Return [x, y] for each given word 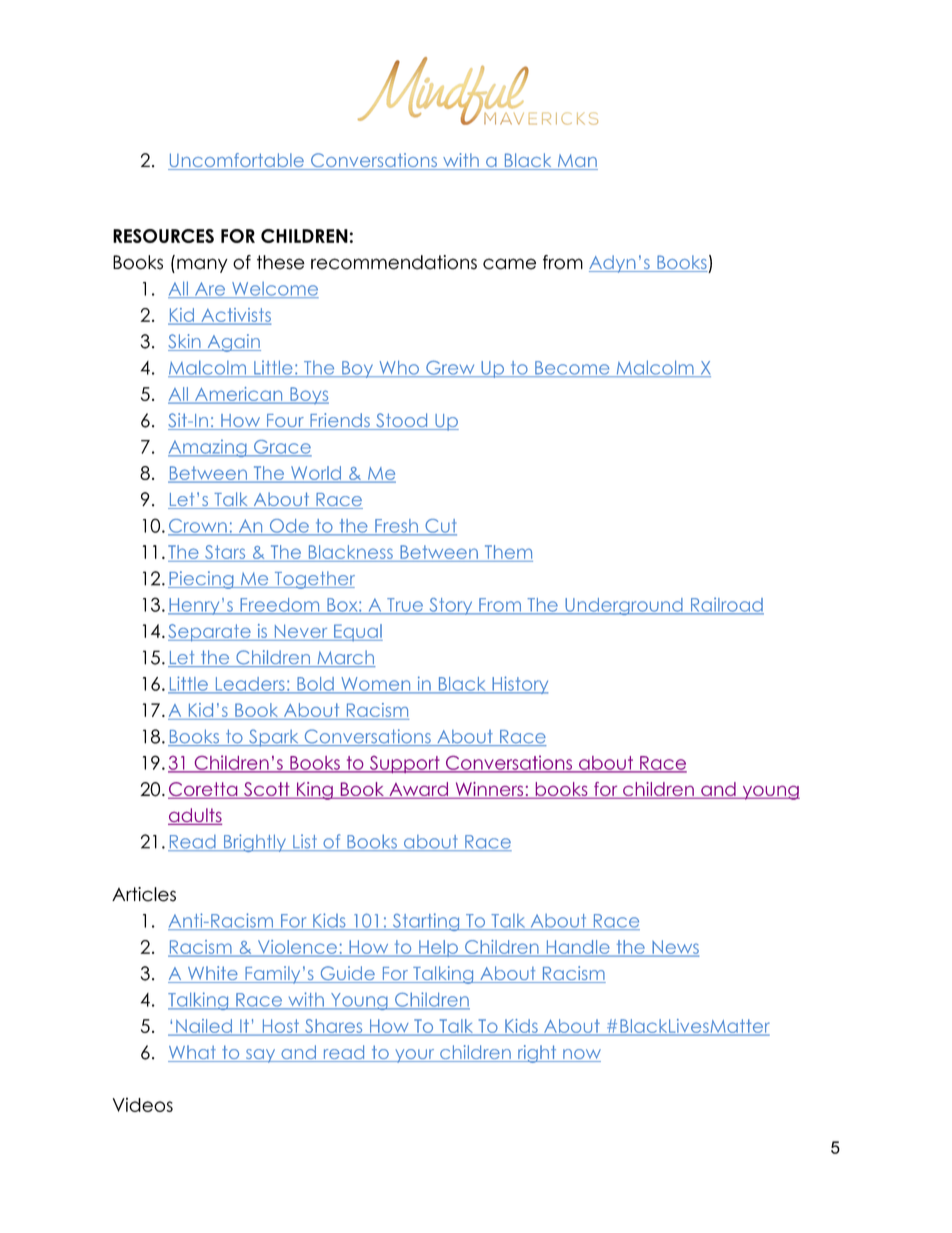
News [674, 948]
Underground [624, 606]
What [193, 1053]
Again [233, 343]
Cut [440, 527]
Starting [426, 922]
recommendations [394, 262]
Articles [144, 894]
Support [404, 764]
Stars [225, 553]
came [509, 264]
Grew [450, 369]
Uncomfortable [237, 161]
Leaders [250, 685]
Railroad [726, 606]
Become [572, 369]
